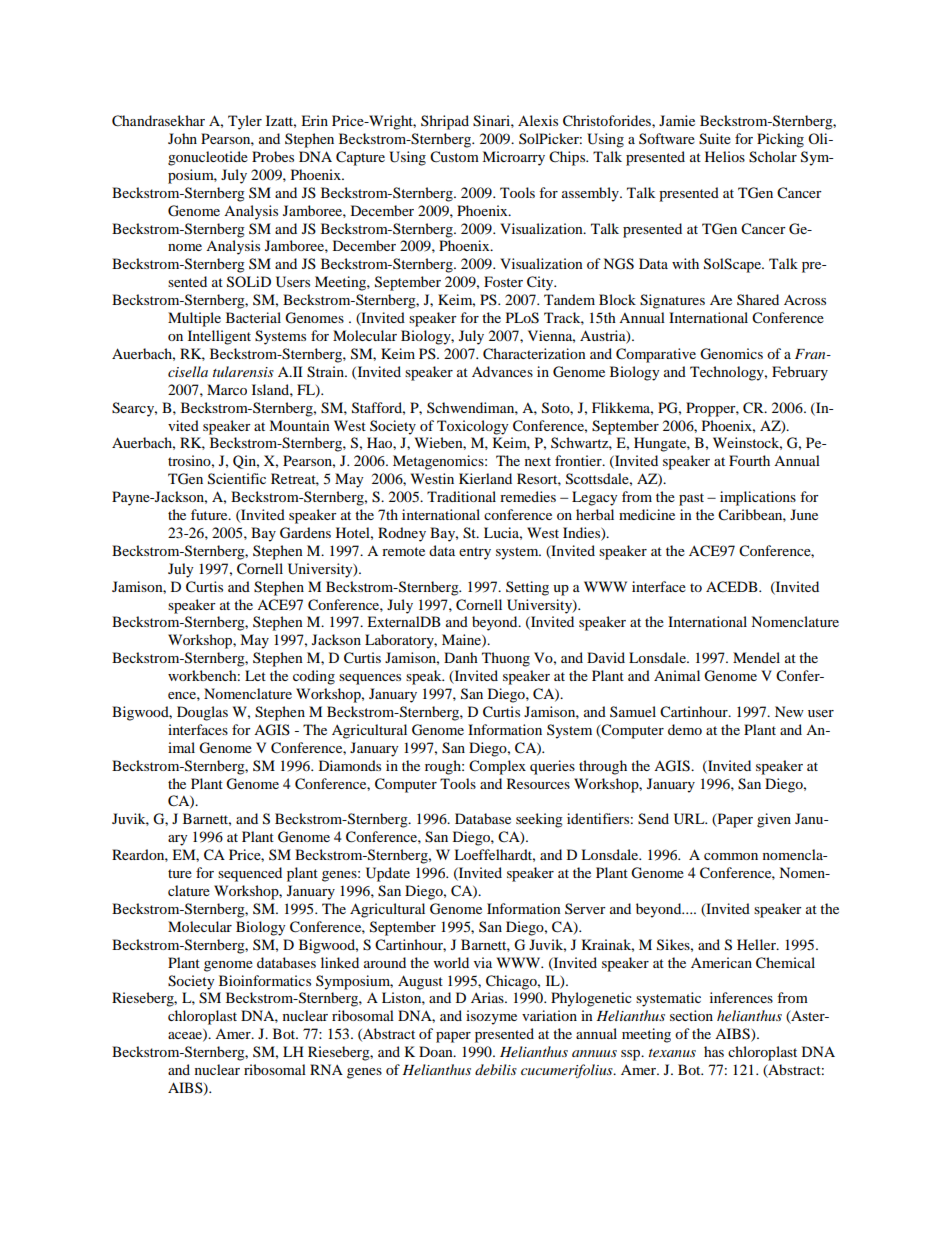 This screenshot has width=952, height=1233. I want to click on Tyler, so click(245, 122).
